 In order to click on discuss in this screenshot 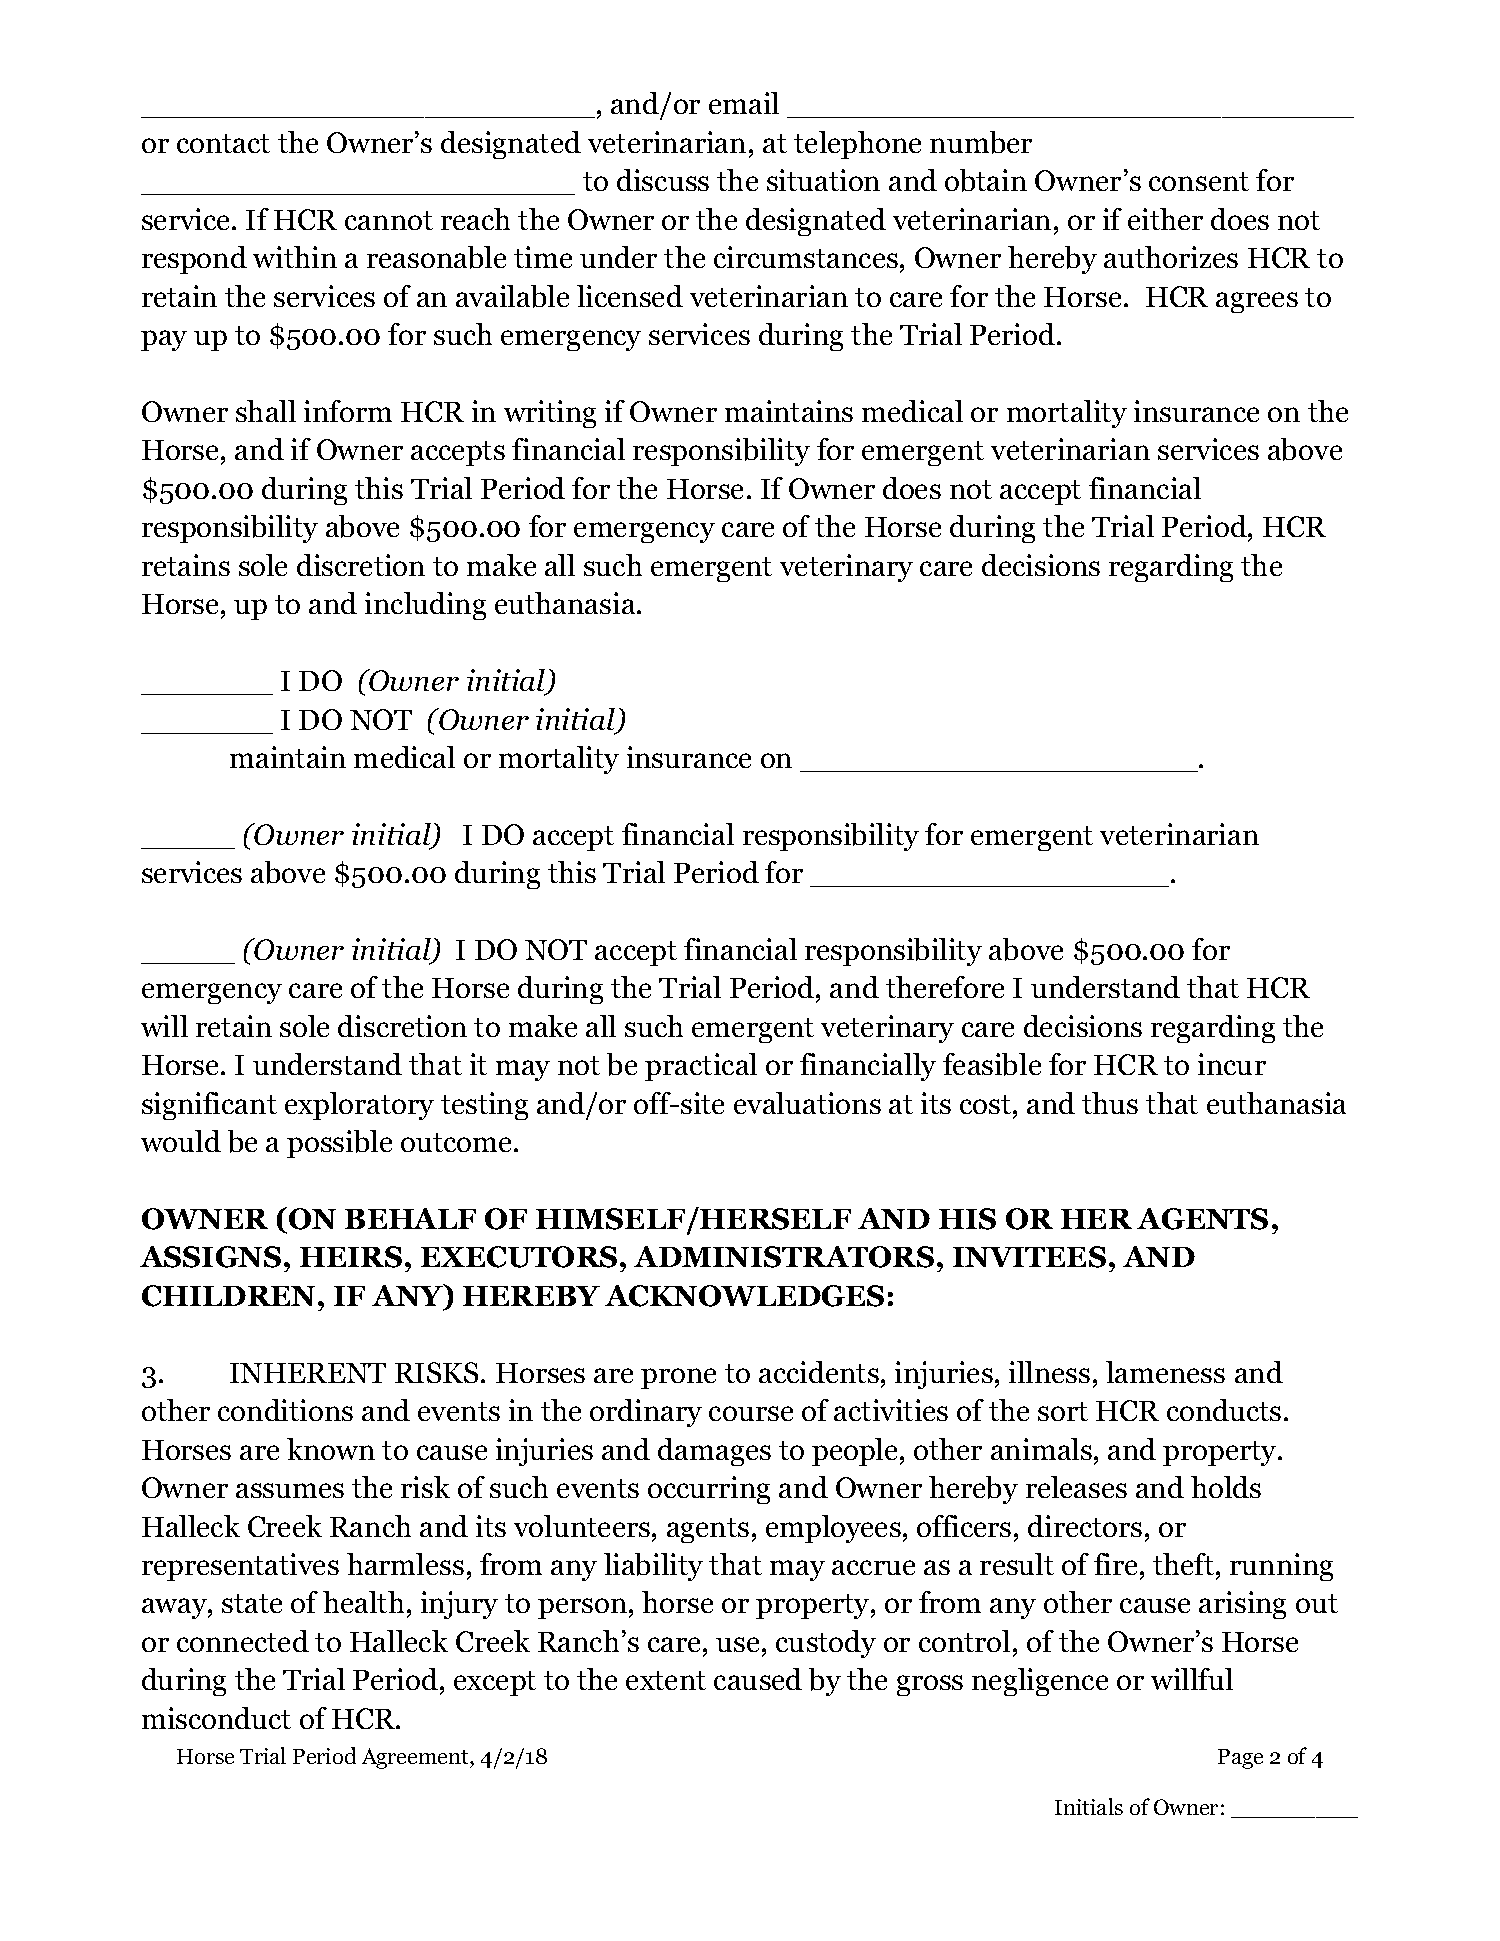, I will do `click(663, 180)`.
